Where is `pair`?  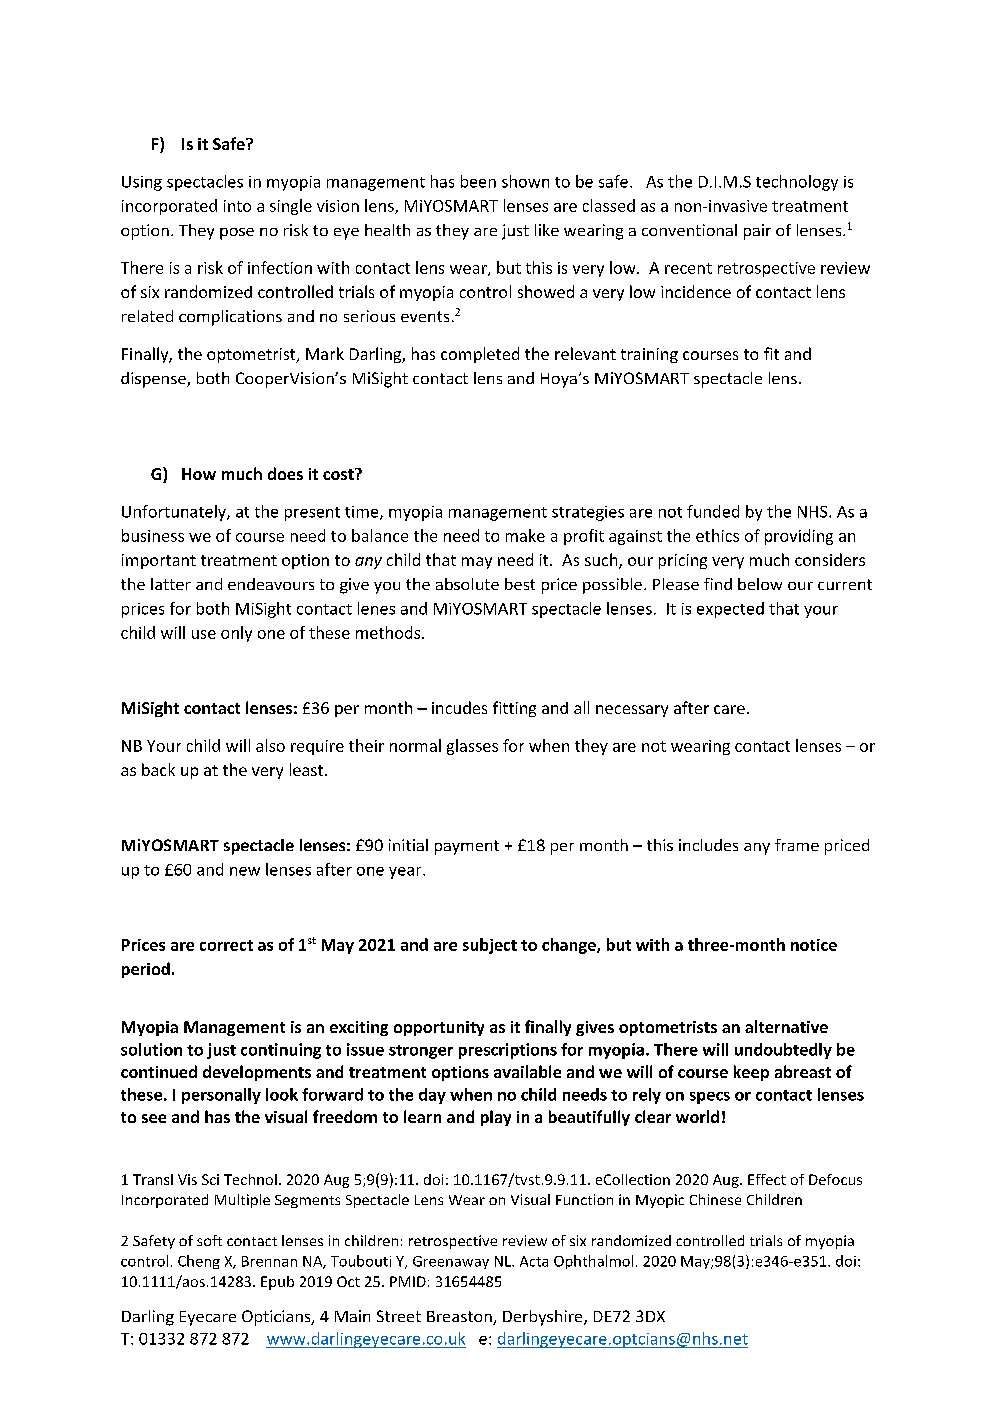
pair is located at coordinates (757, 232).
